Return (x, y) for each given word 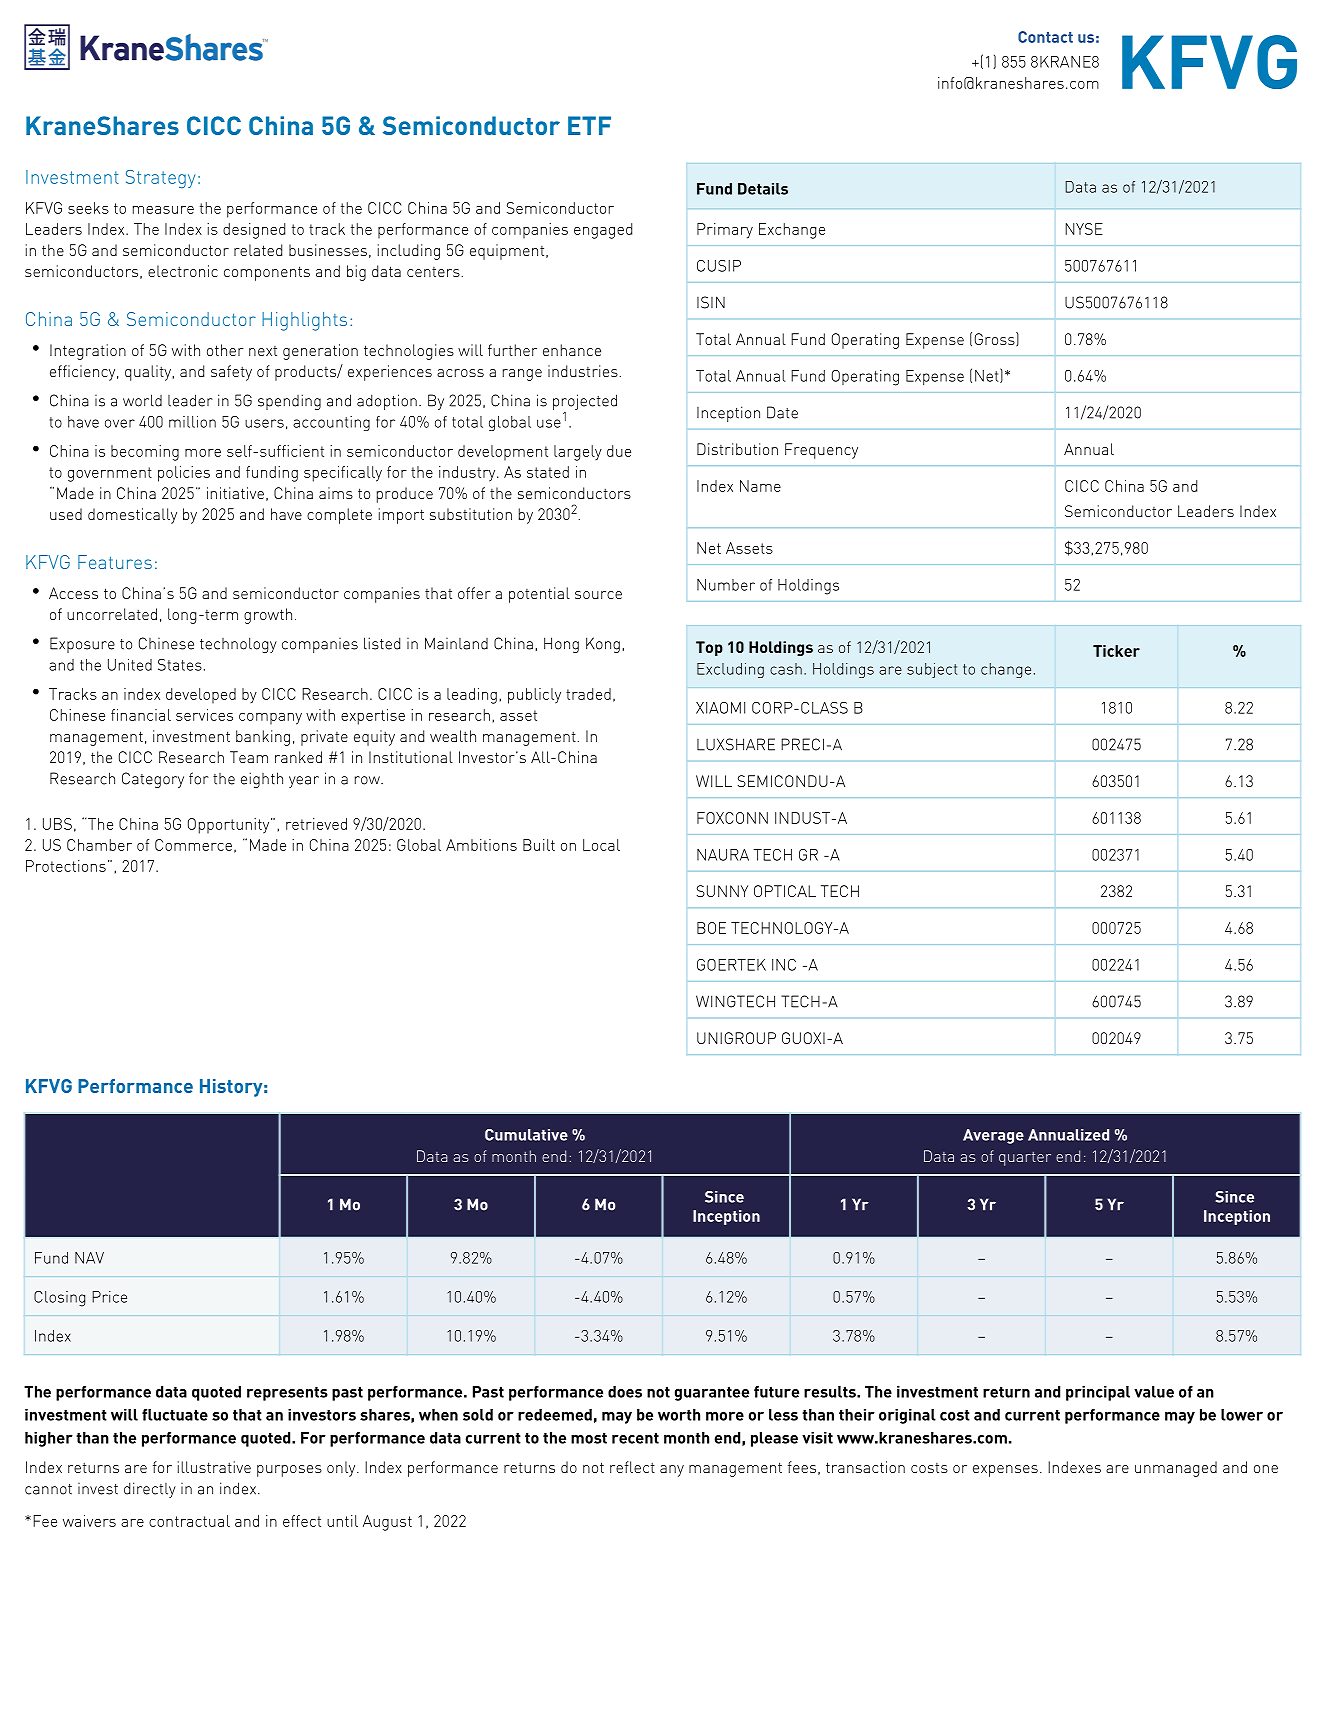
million (192, 422)
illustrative (214, 1467)
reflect (632, 1467)
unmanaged (1176, 1469)
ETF (589, 125)
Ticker (1116, 651)
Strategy (160, 179)
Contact (1045, 37)
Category (153, 780)
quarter (1025, 1159)
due (619, 451)
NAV (89, 1258)
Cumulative (526, 1135)
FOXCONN (732, 818)
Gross (996, 339)
